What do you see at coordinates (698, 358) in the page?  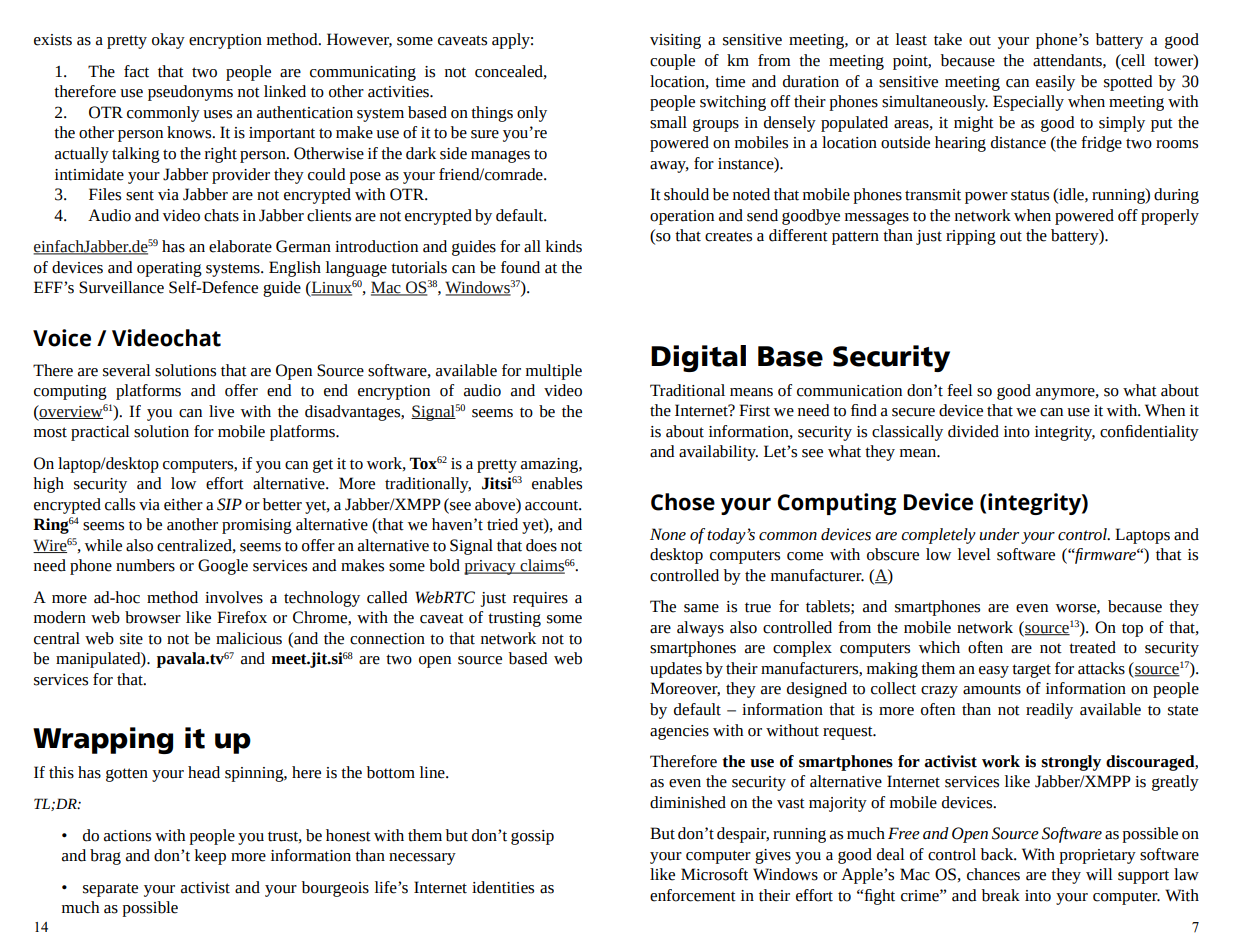 I see `Digital` at bounding box center [698, 358].
